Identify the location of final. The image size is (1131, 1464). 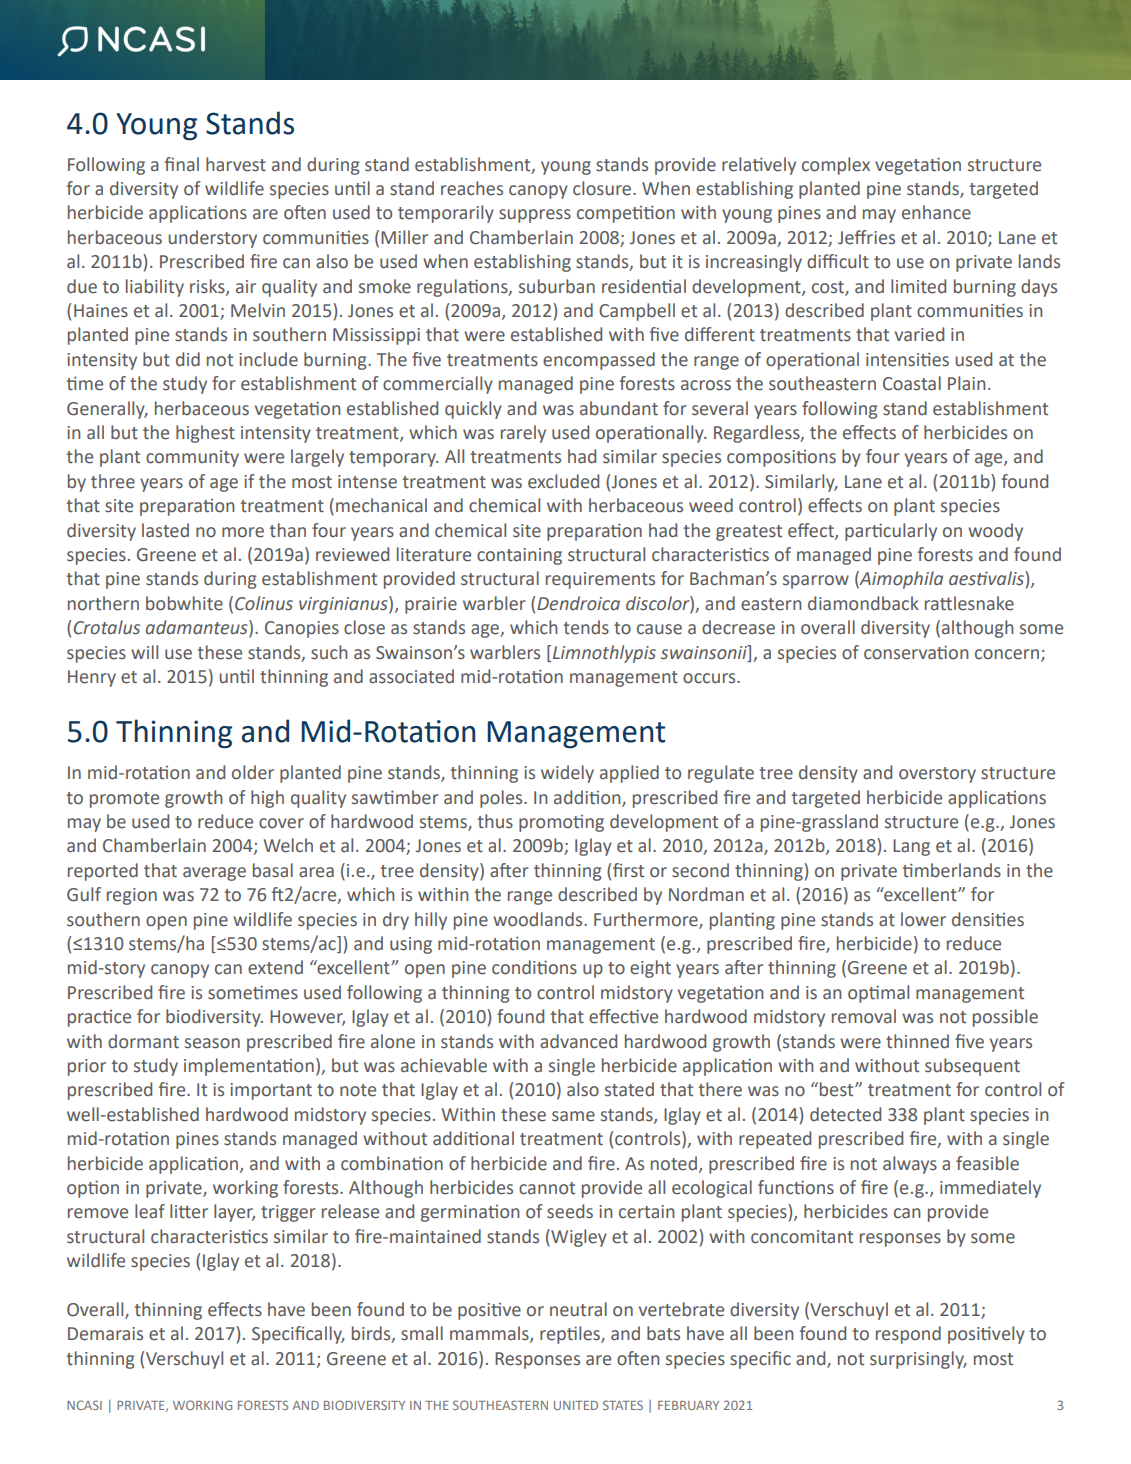
(182, 164).
